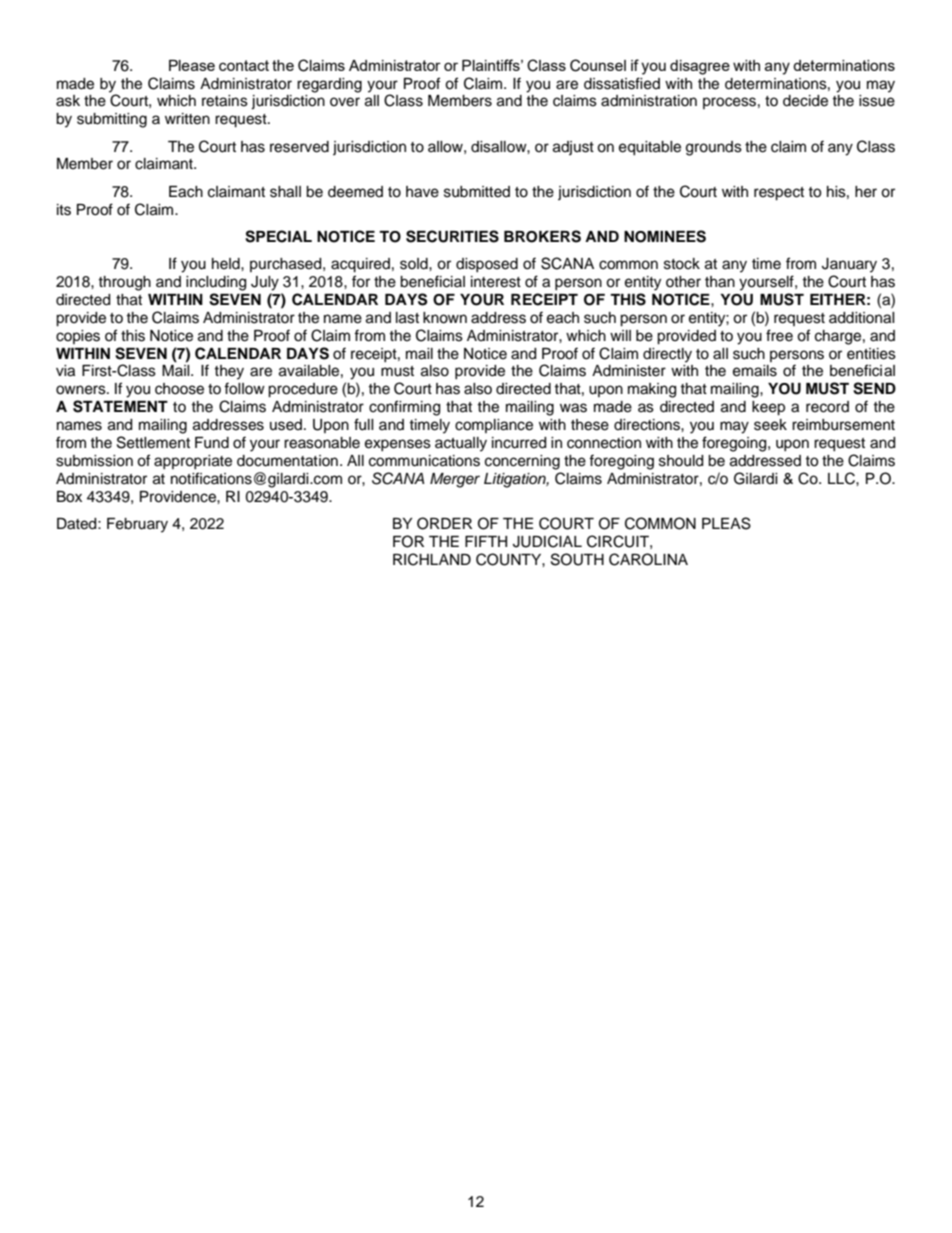  What do you see at coordinates (779, 194) in the screenshot?
I see `respect` at bounding box center [779, 194].
